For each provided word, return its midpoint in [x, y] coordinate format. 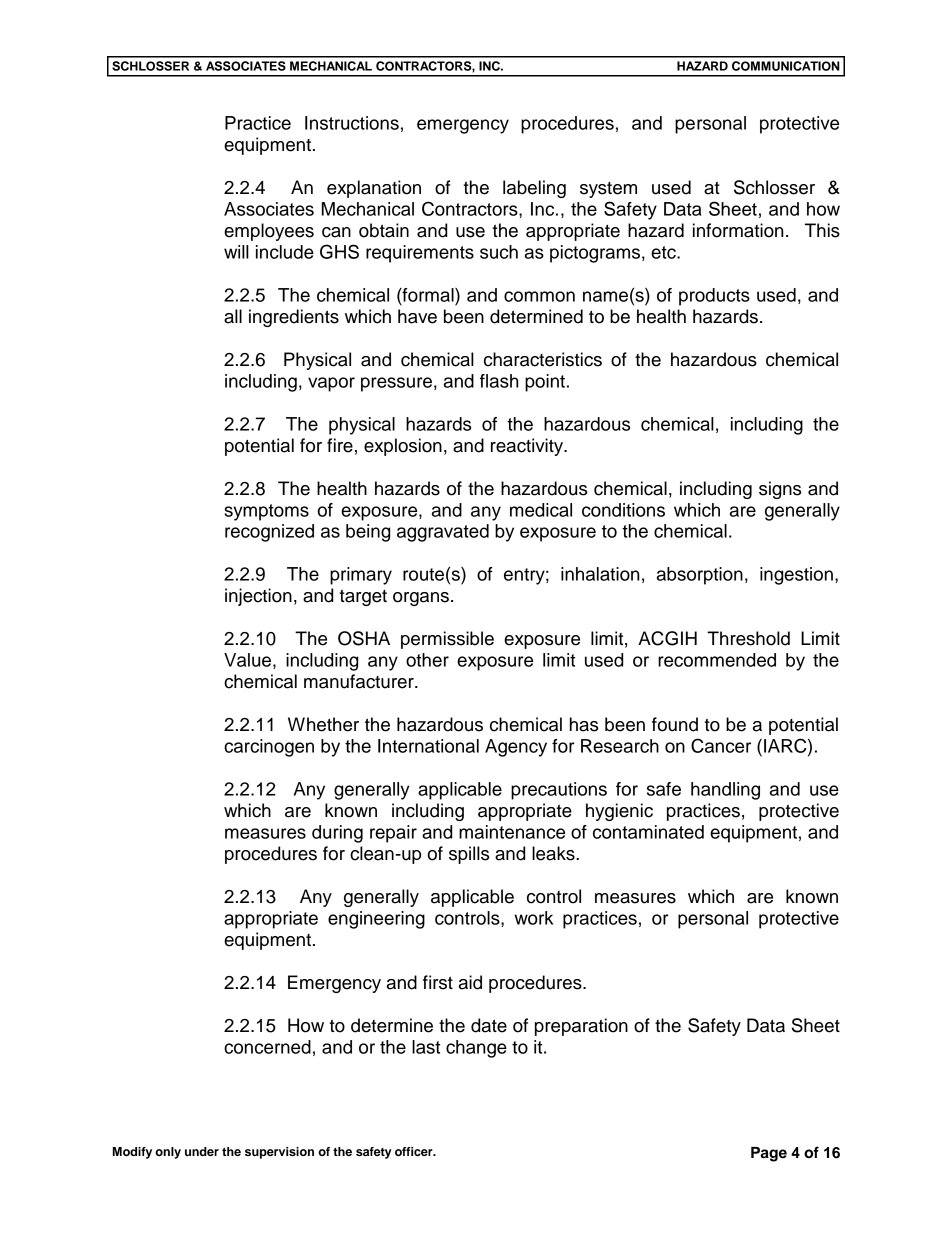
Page [769, 1154]
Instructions [352, 123]
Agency [516, 748]
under [202, 1151]
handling [725, 791]
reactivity [528, 447]
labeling [534, 189]
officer [415, 1151]
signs [780, 490]
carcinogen [269, 748]
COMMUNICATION [786, 66]
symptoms [266, 512]
